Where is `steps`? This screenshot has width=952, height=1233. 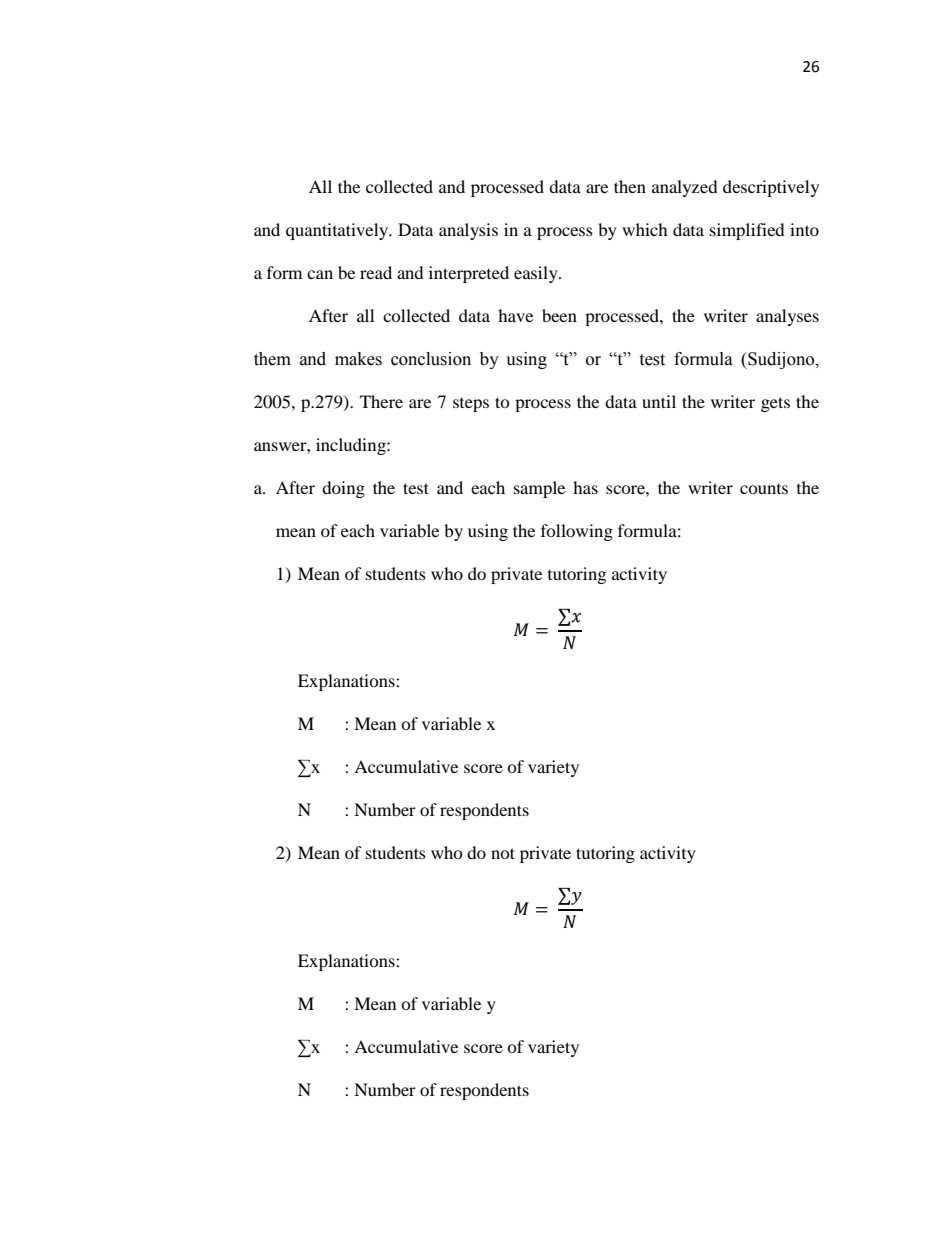
steps is located at coordinates (471, 405).
